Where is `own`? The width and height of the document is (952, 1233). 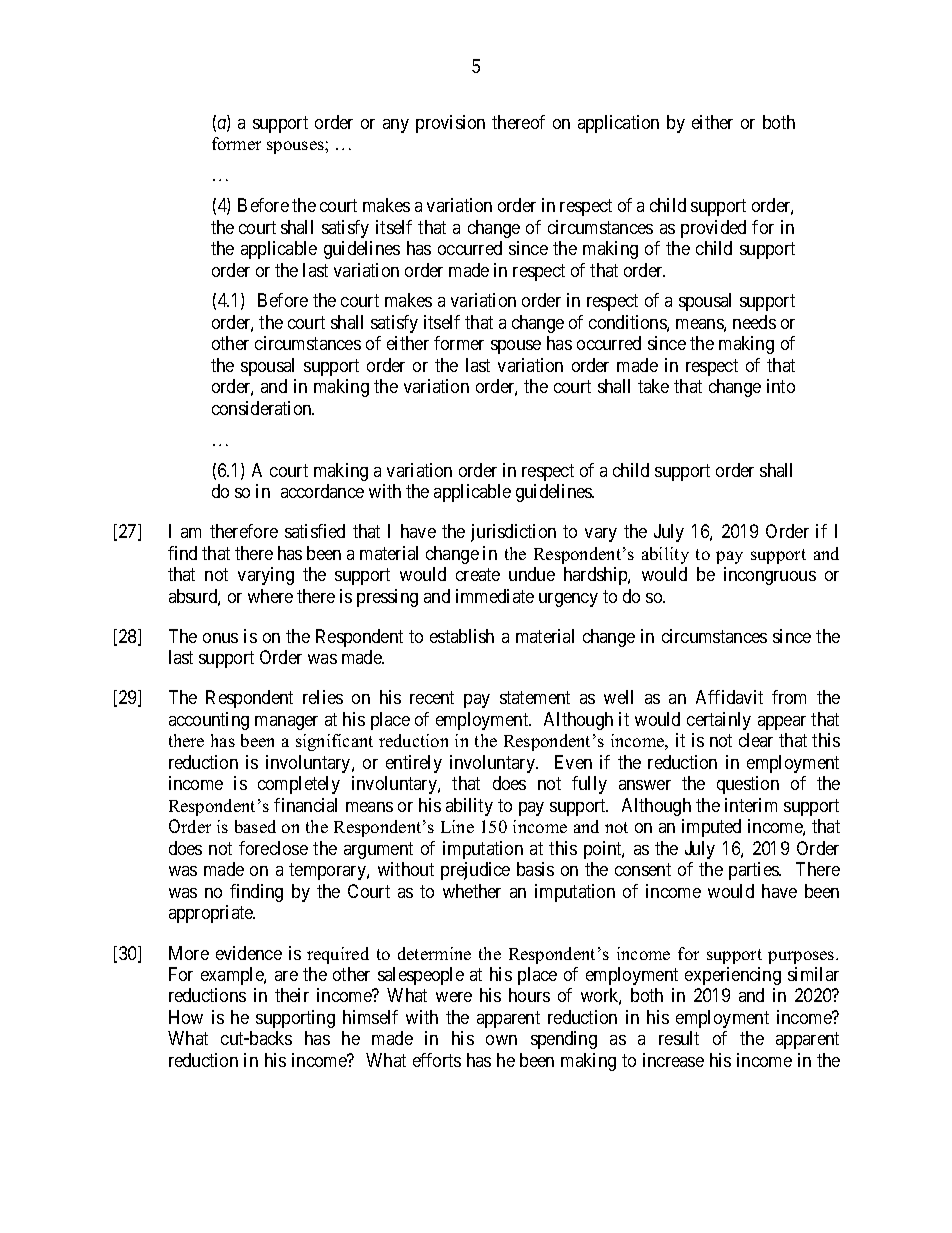
own is located at coordinates (501, 1040).
